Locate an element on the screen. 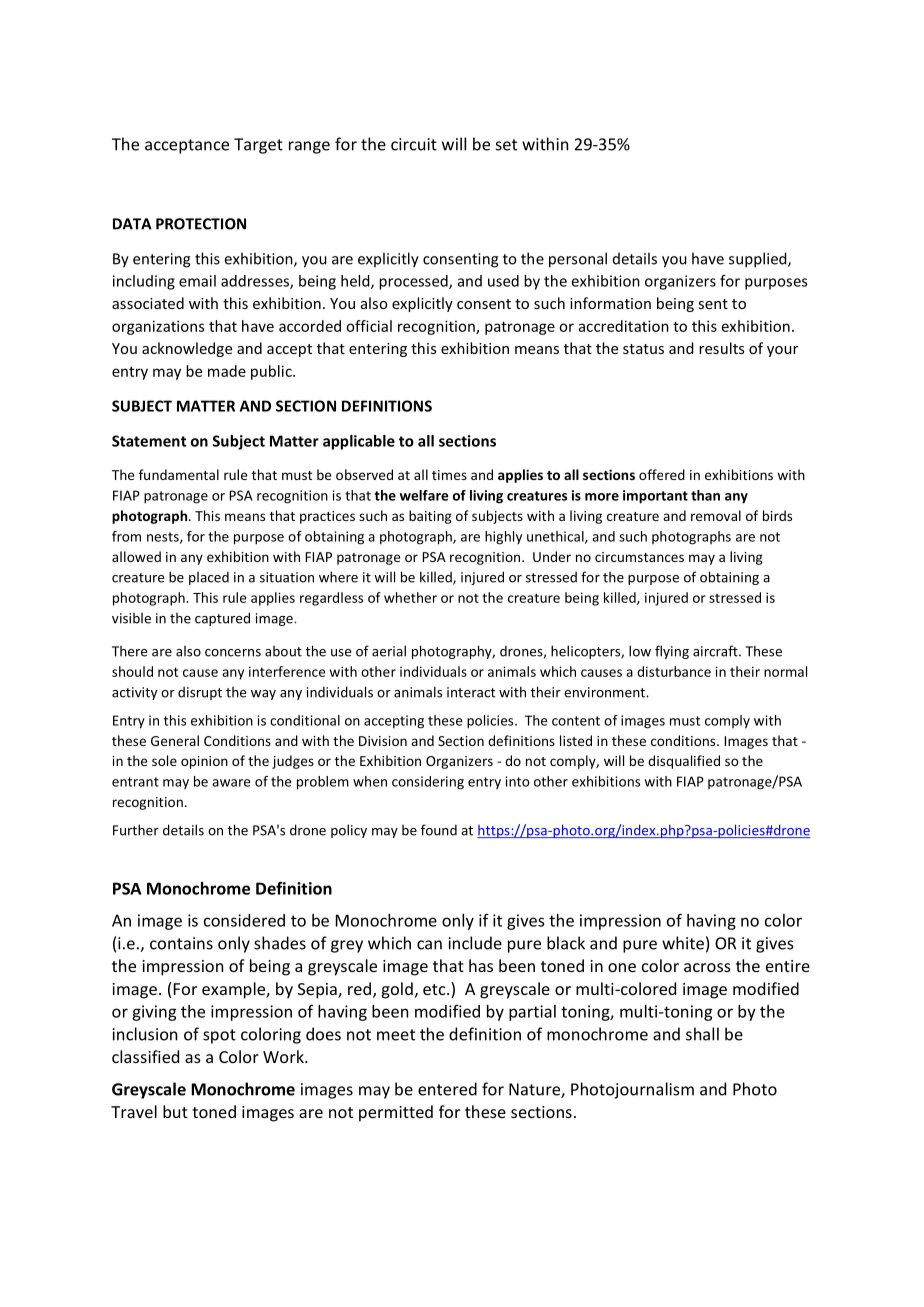 The image size is (924, 1307). supplied is located at coordinates (759, 260).
